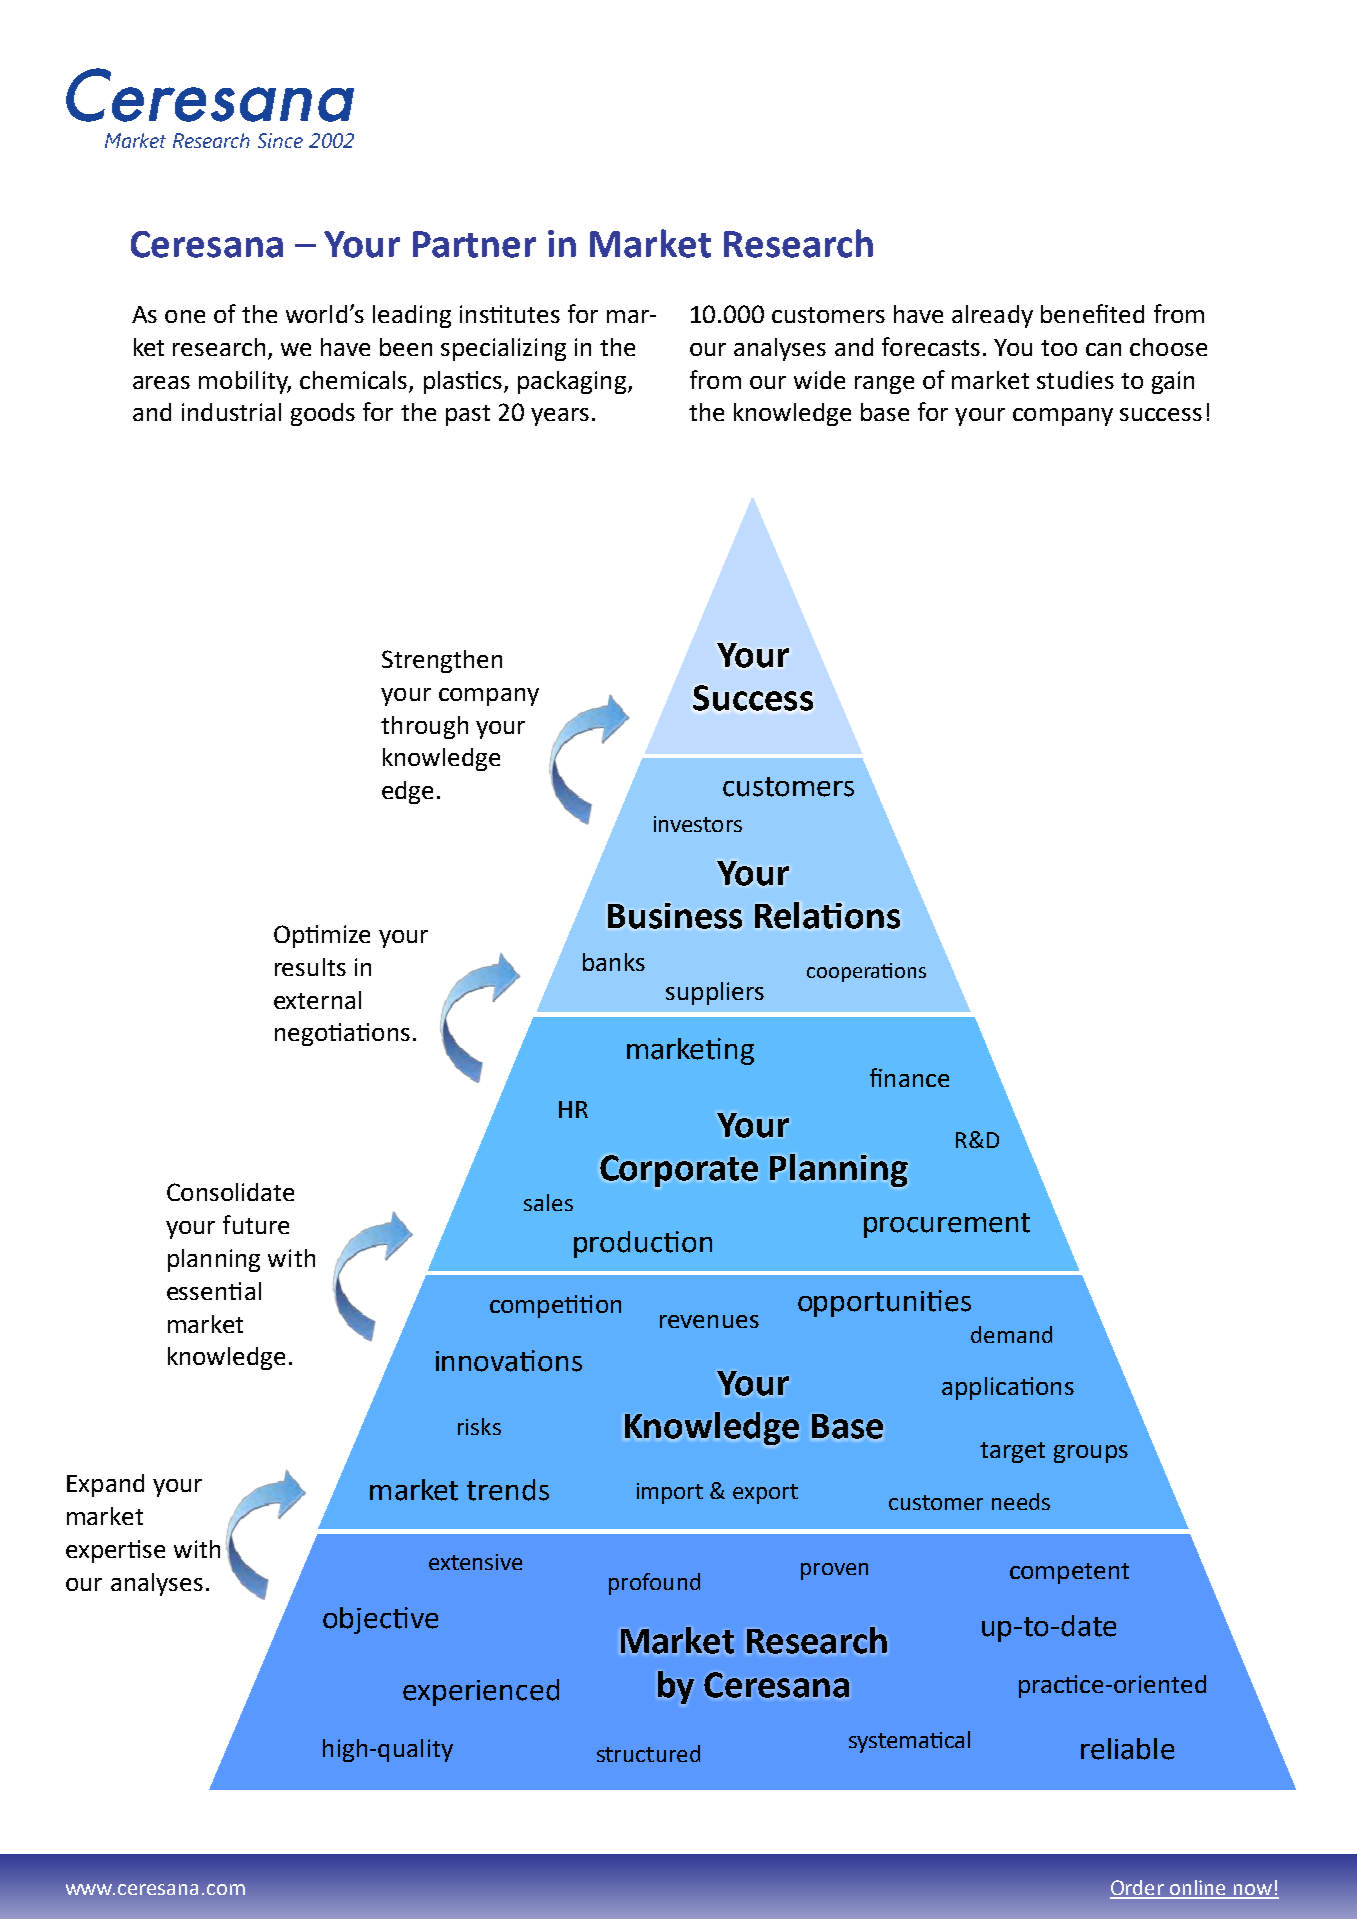  Describe the element at coordinates (214, 1291) in the image. I see `essential` at that location.
